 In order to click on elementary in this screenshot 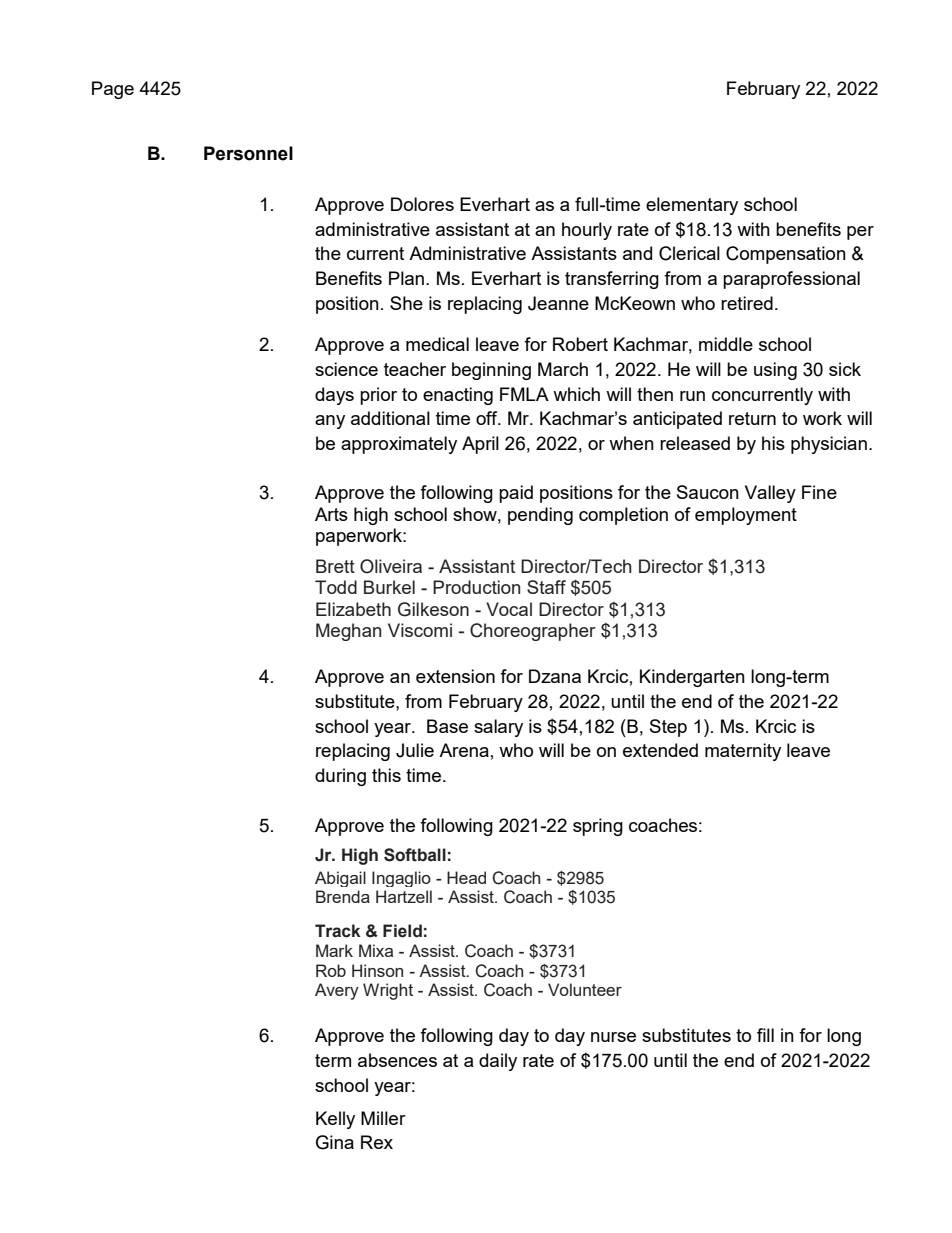, I will do `click(692, 206)`.
